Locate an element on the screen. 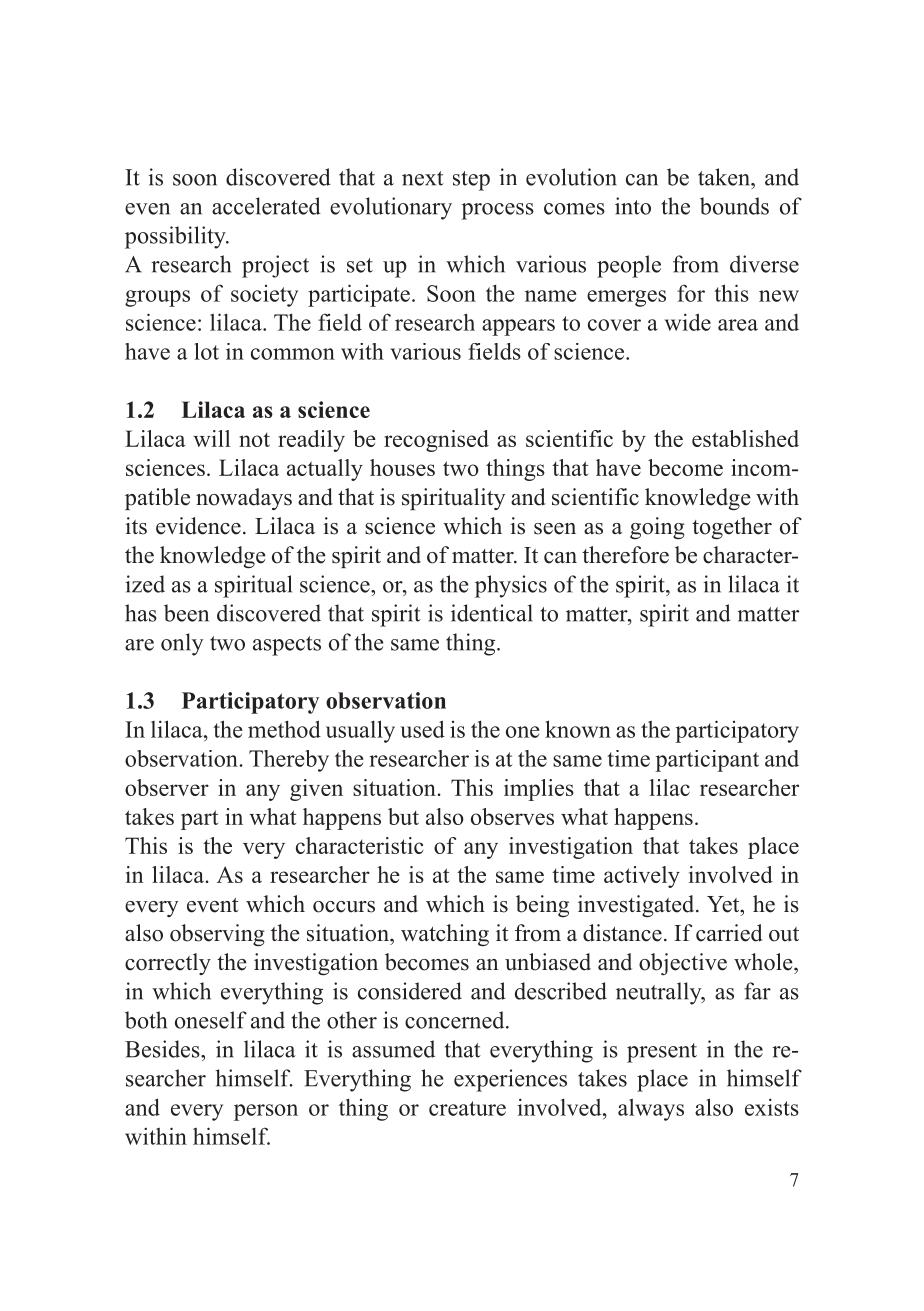  houses is located at coordinates (402, 467).
